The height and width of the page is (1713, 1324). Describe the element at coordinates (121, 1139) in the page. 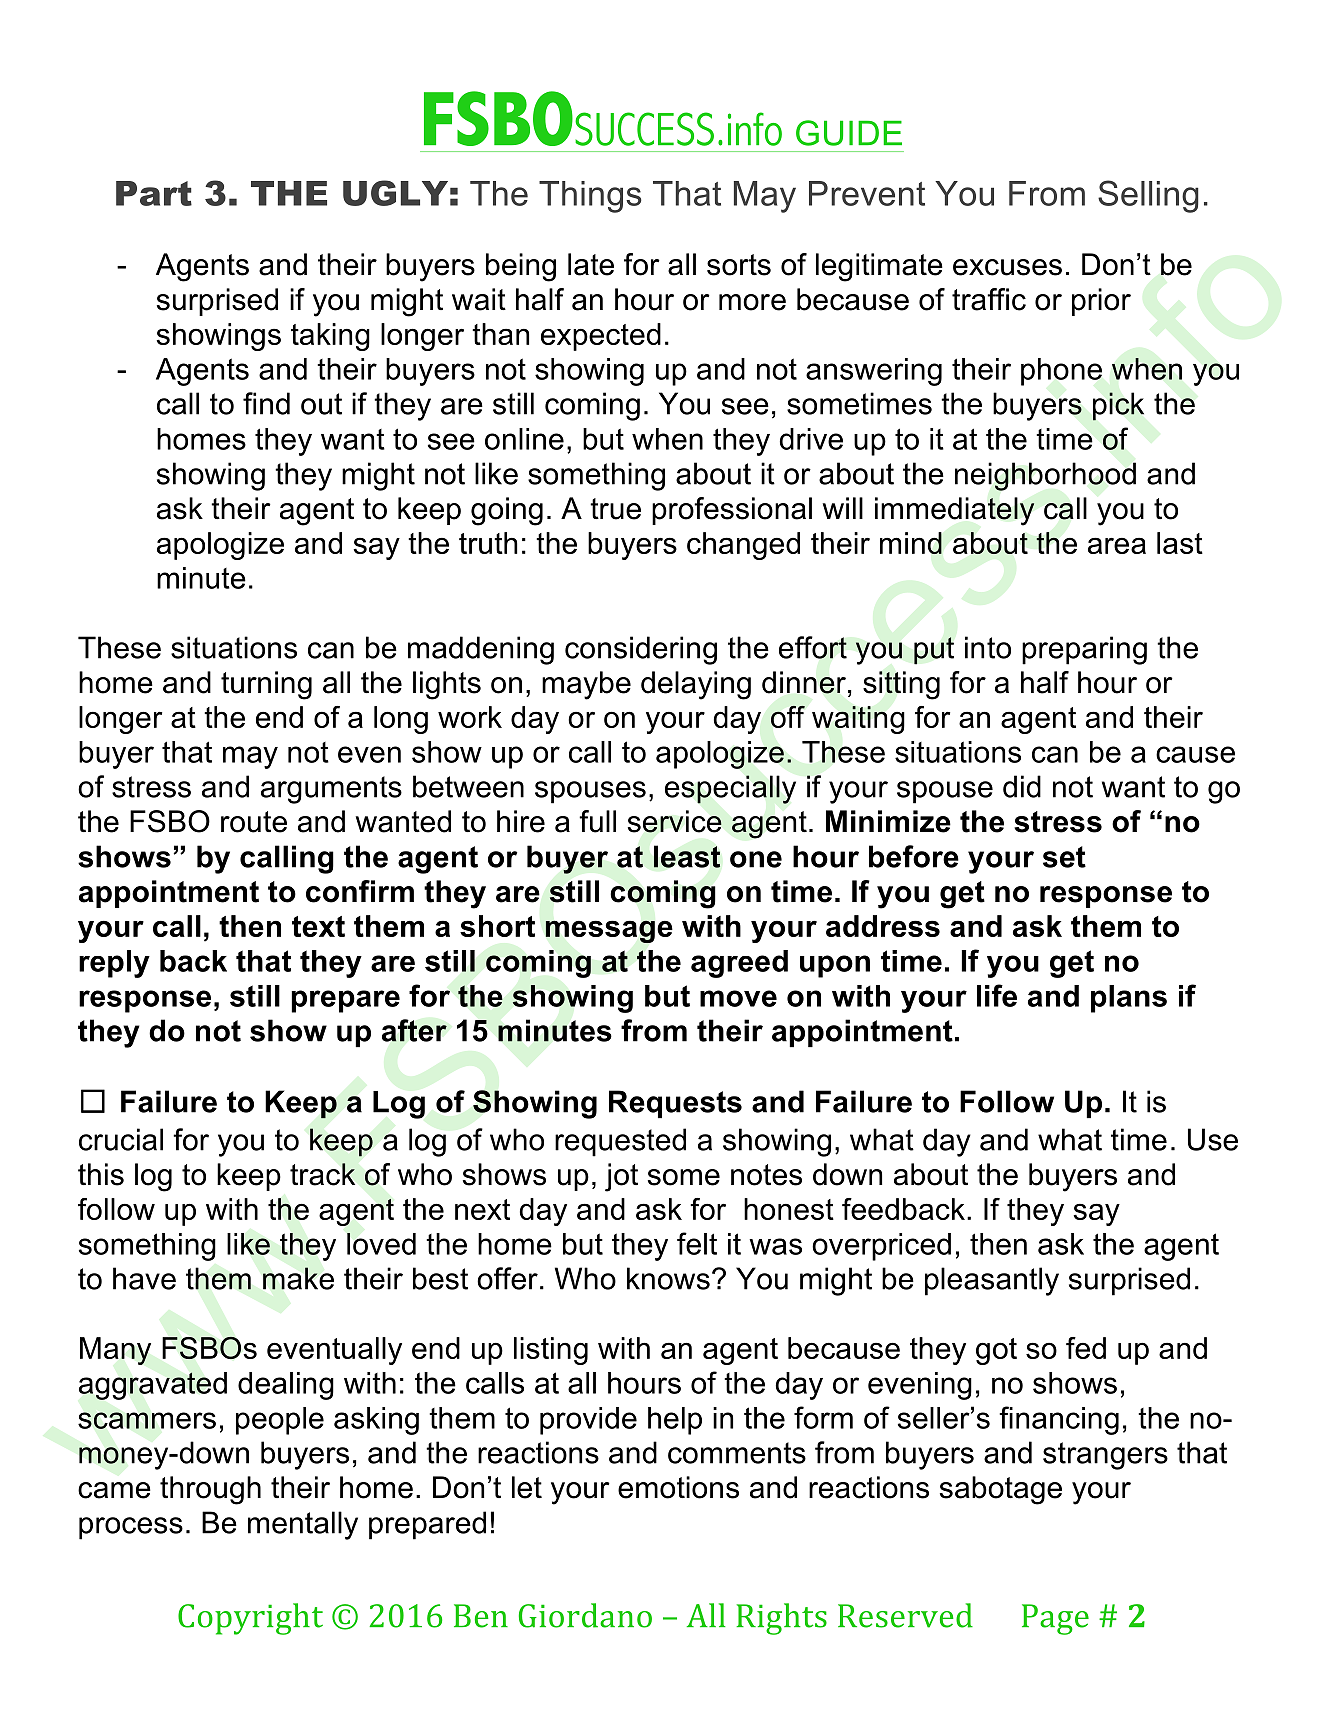

I see `crucial` at that location.
